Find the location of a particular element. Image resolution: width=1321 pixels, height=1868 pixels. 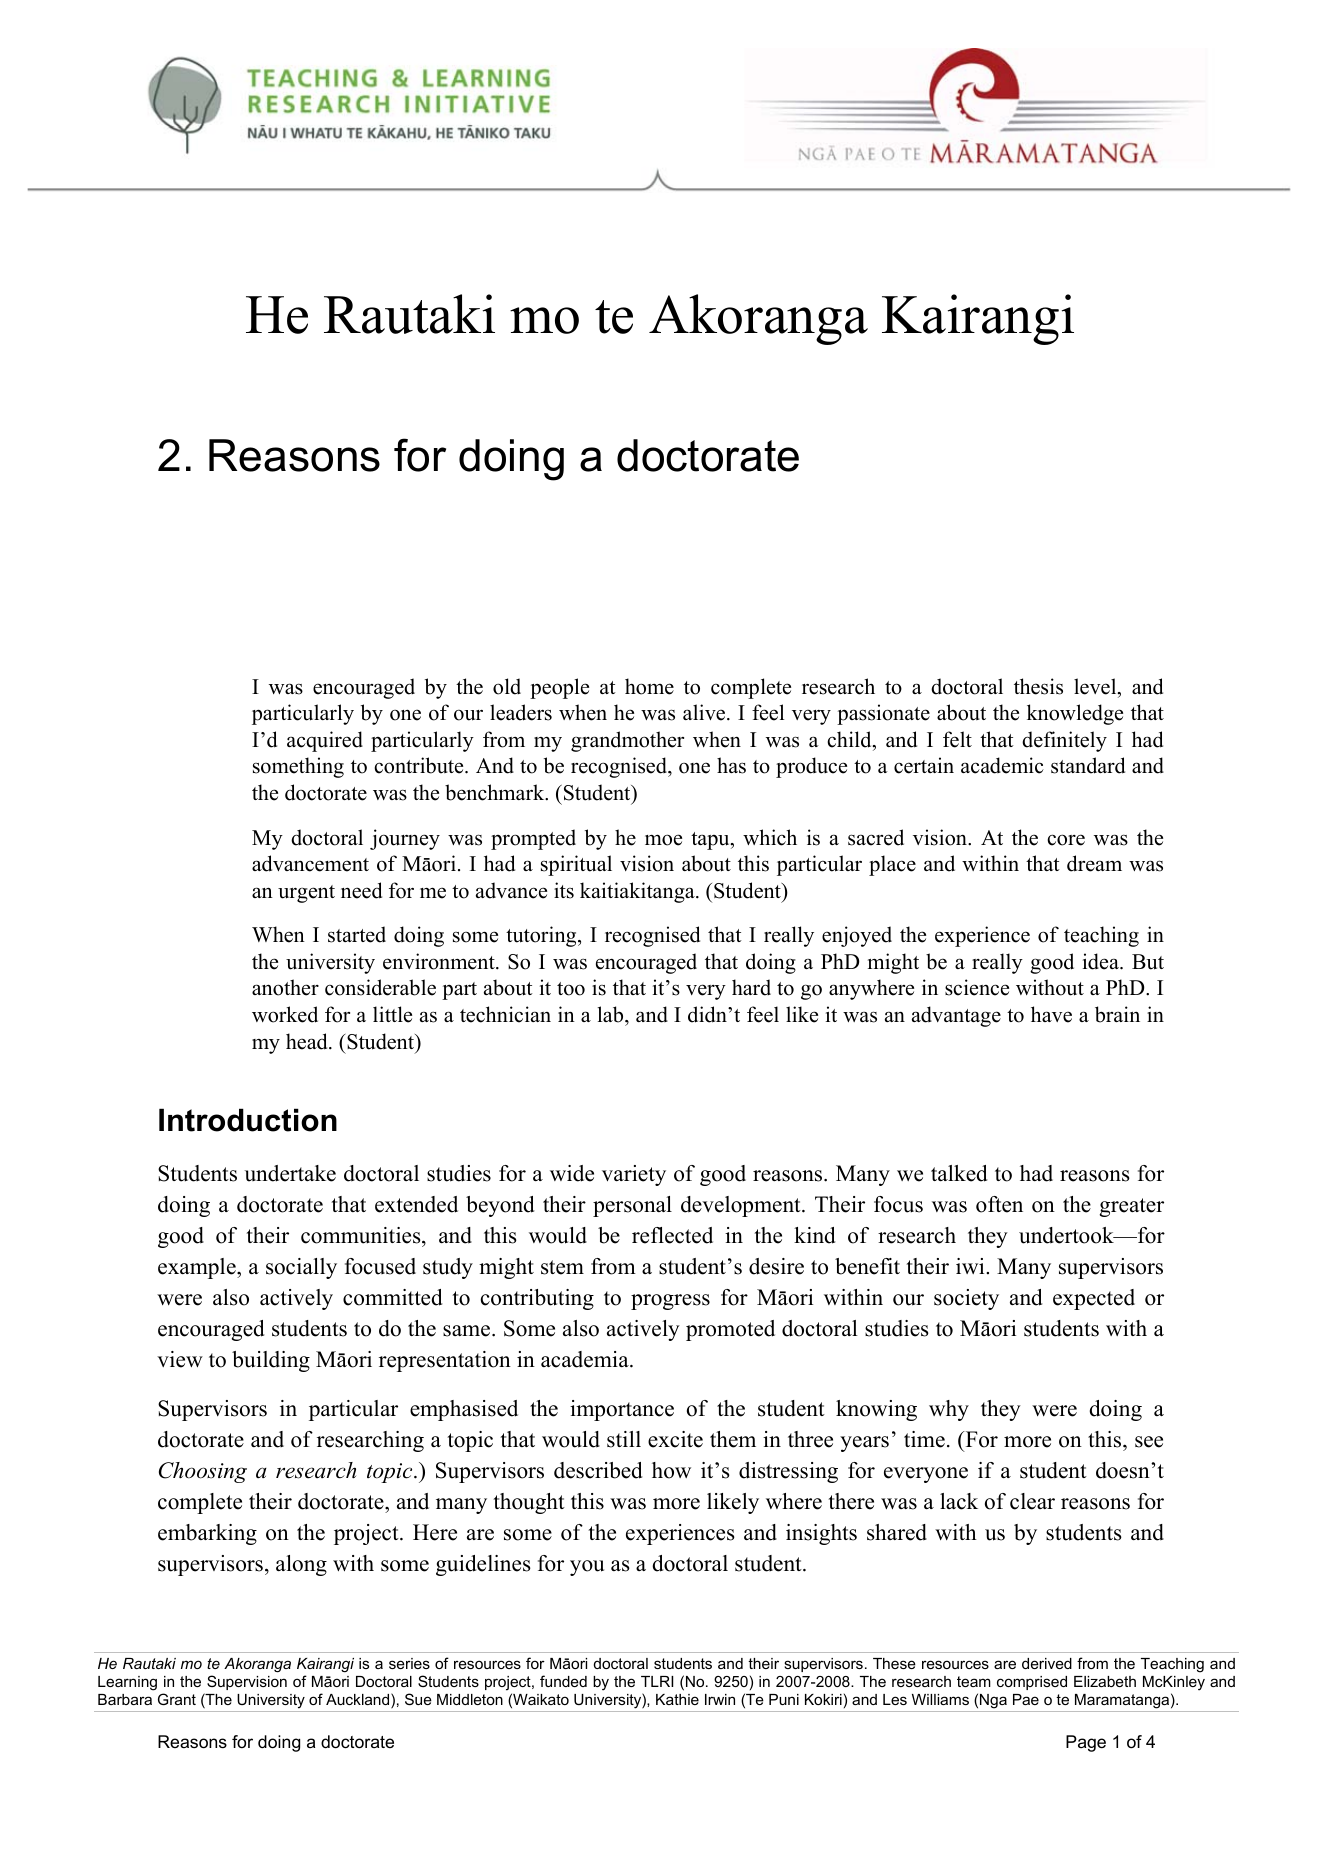

importance is located at coordinates (622, 1410).
